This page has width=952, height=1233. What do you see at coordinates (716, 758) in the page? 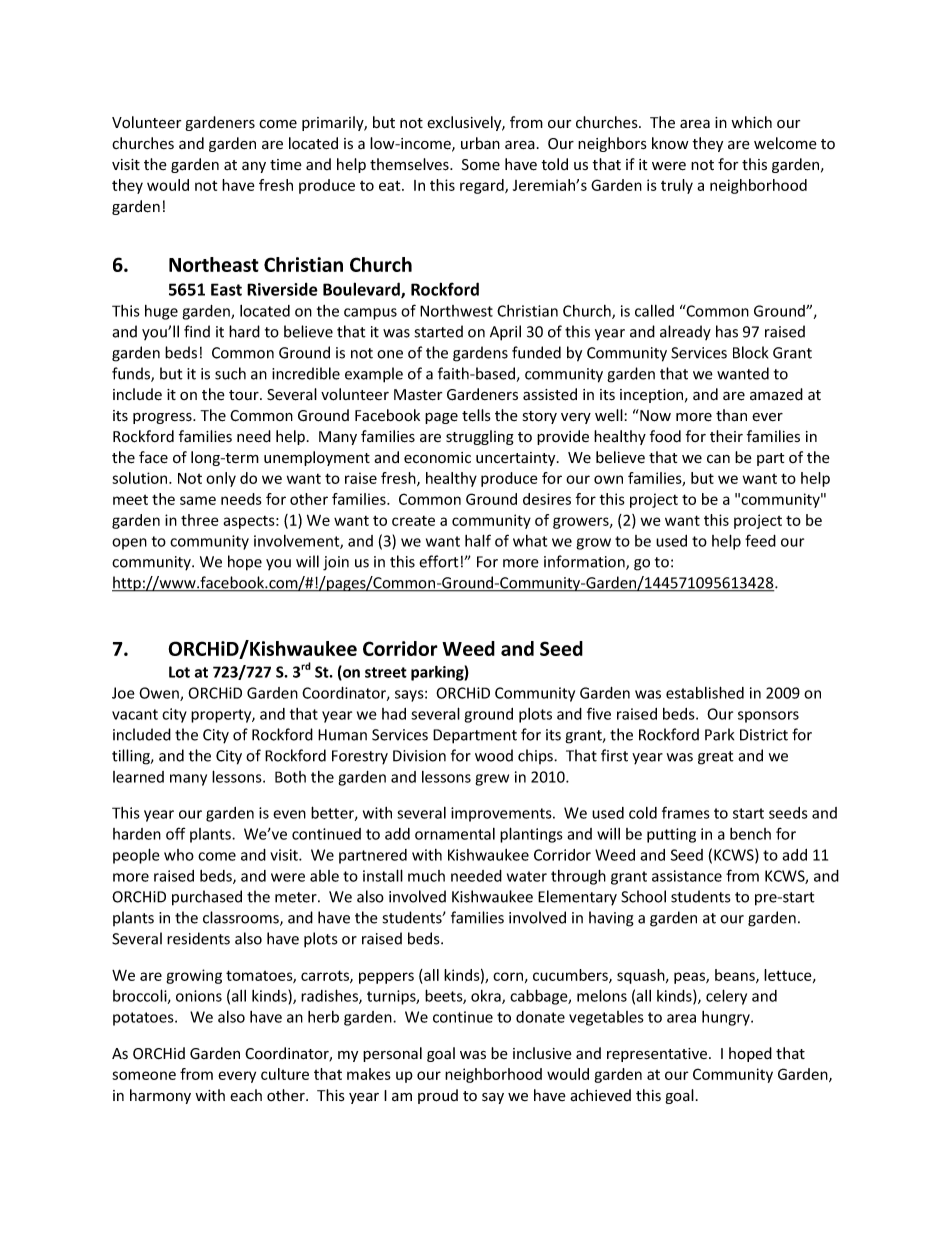
I see `great` at bounding box center [716, 758].
